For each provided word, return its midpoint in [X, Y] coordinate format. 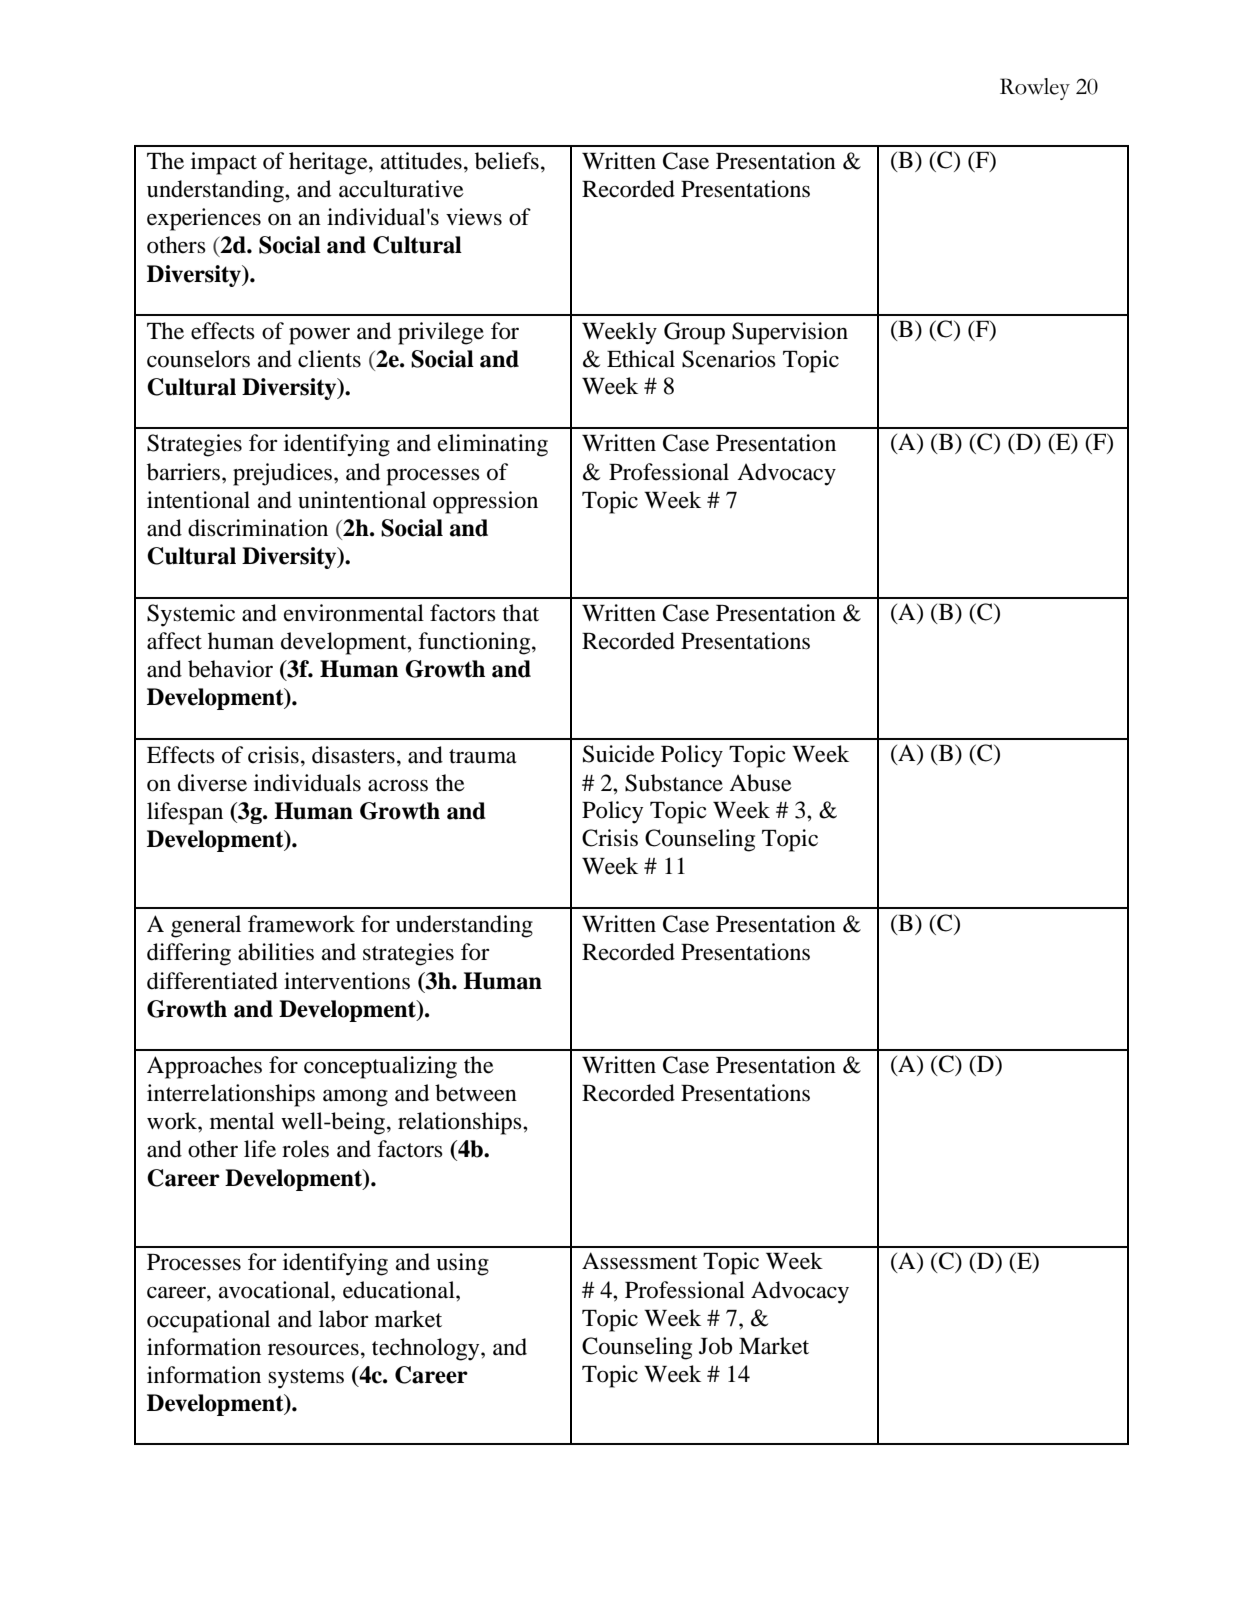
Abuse [760, 783]
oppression [485, 502]
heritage [329, 163]
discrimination [258, 528]
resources [313, 1349]
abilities [276, 952]
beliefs [507, 161]
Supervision [790, 333]
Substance [674, 783]
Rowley [1035, 89]
